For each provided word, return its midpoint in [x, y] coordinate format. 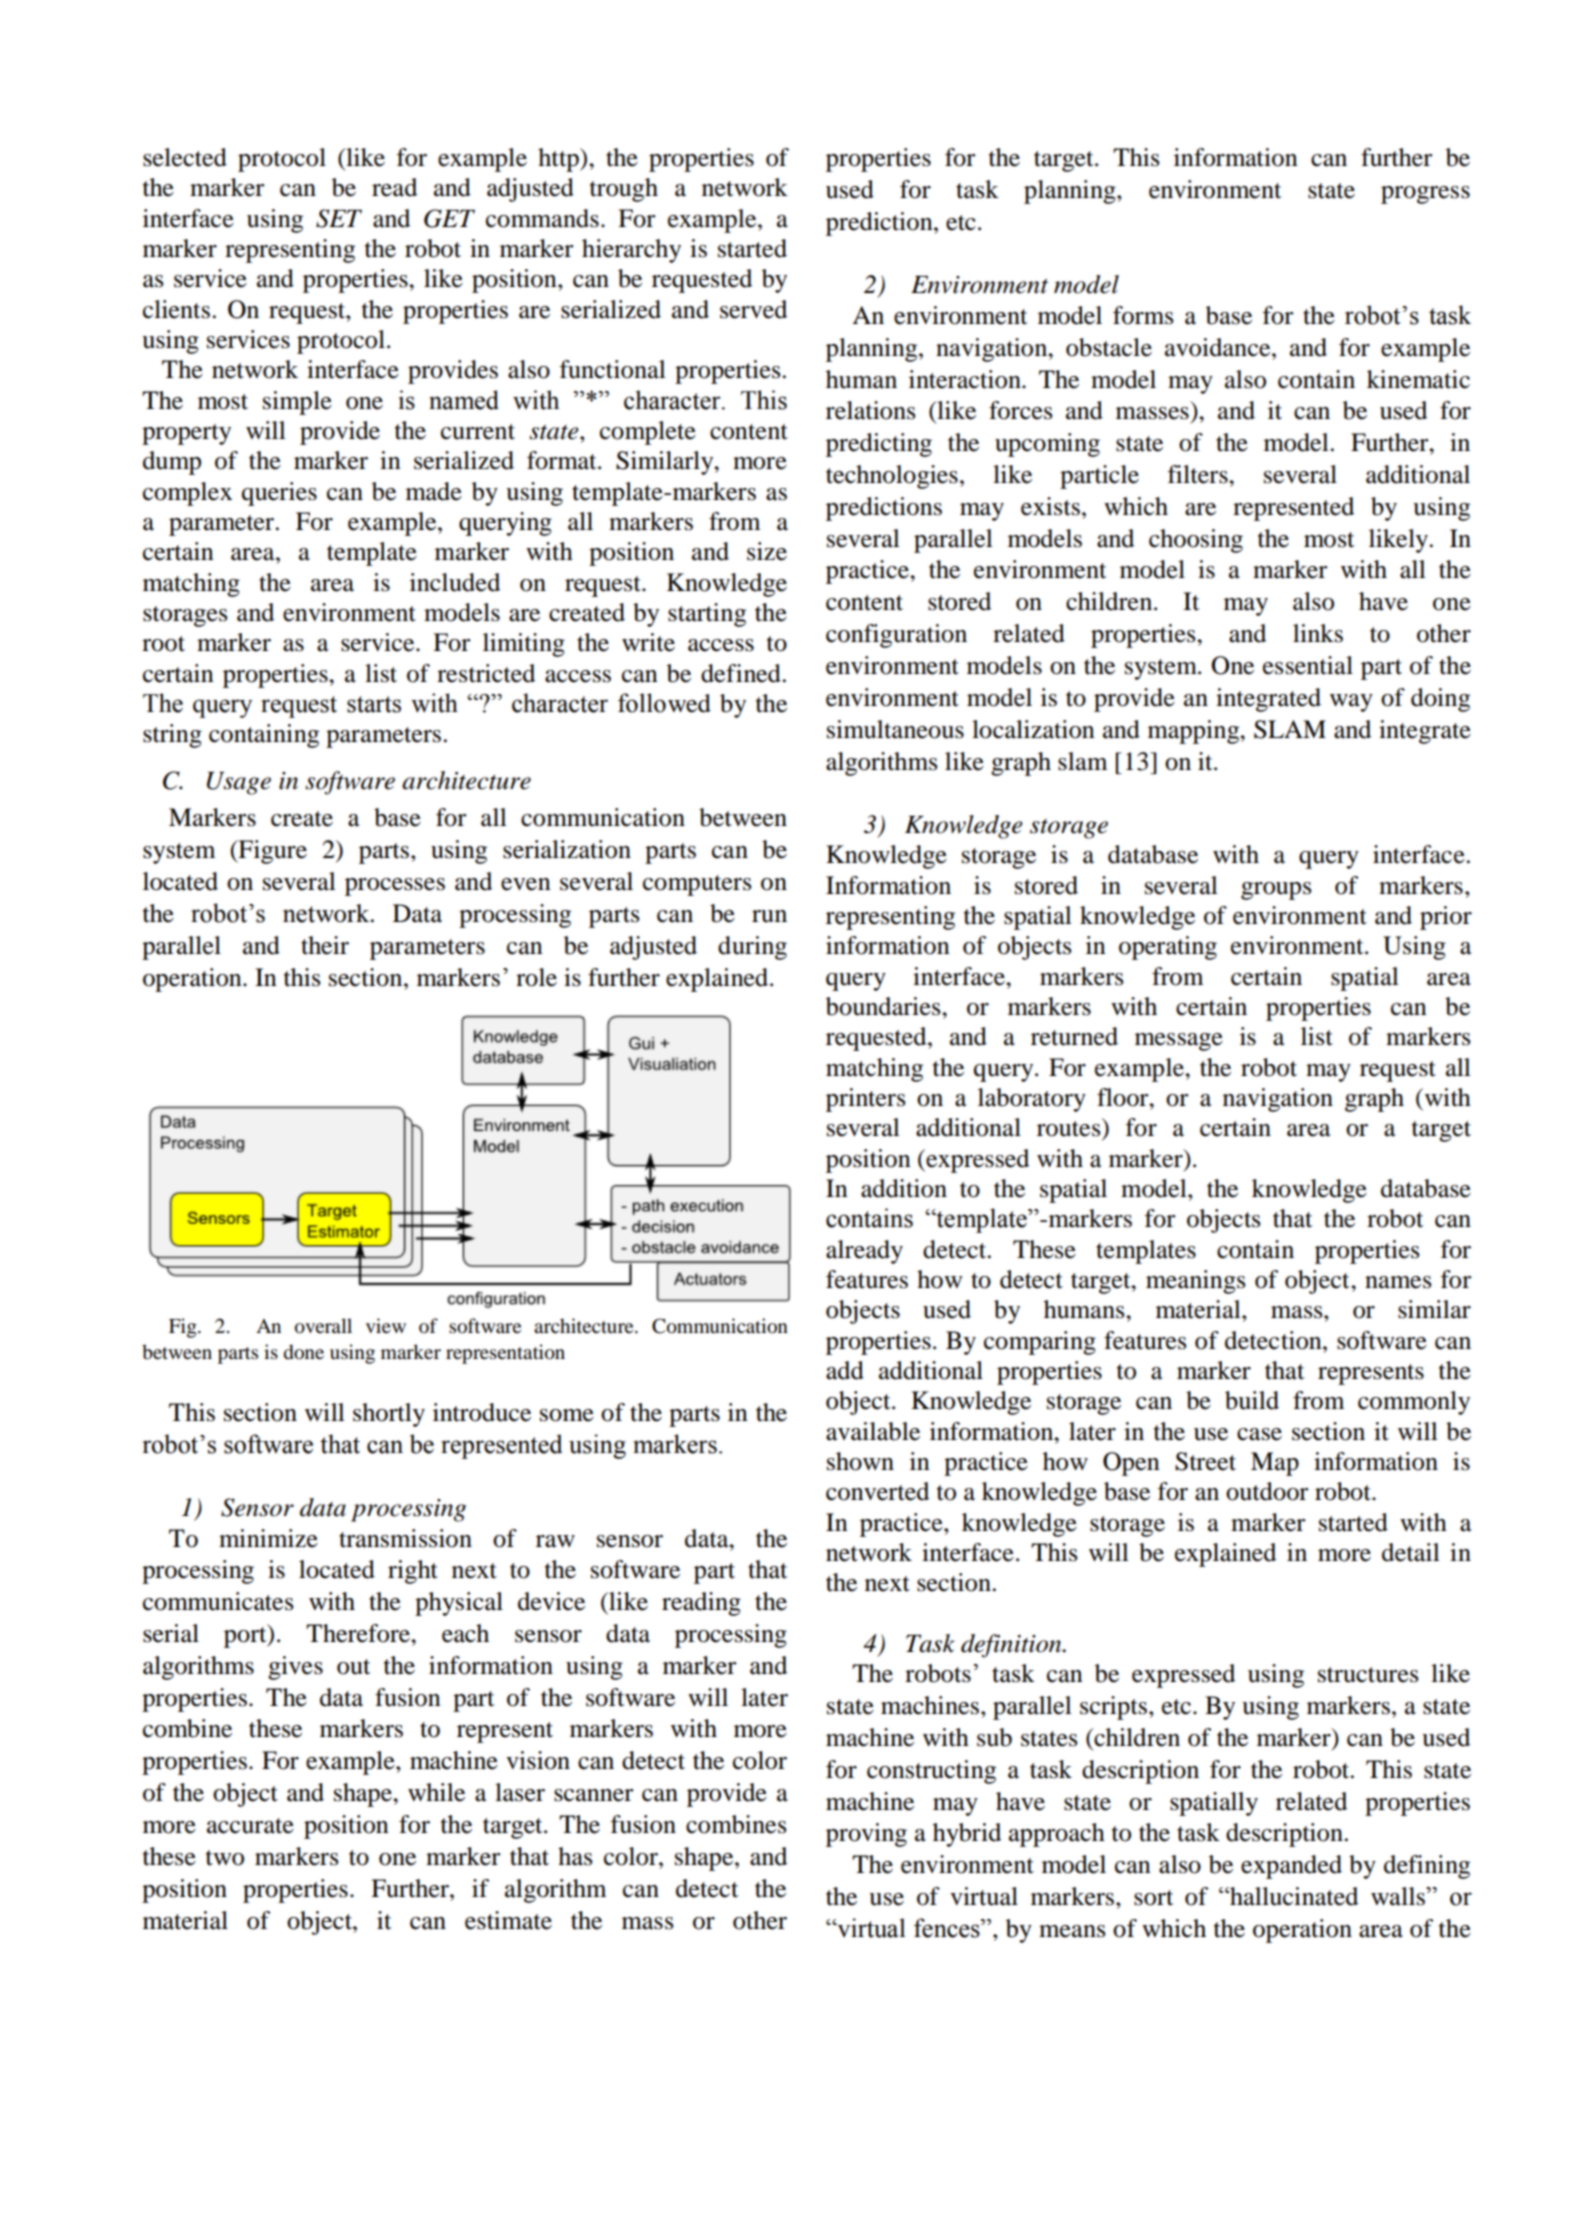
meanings [1196, 1282]
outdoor [1267, 1491]
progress [1425, 195]
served [753, 309]
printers [866, 1100]
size [767, 551]
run [769, 916]
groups [1276, 891]
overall [323, 1326]
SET [339, 218]
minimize [268, 1538]
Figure [271, 852]
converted [877, 1491]
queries [279, 494]
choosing [1196, 541]
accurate [250, 1826]
